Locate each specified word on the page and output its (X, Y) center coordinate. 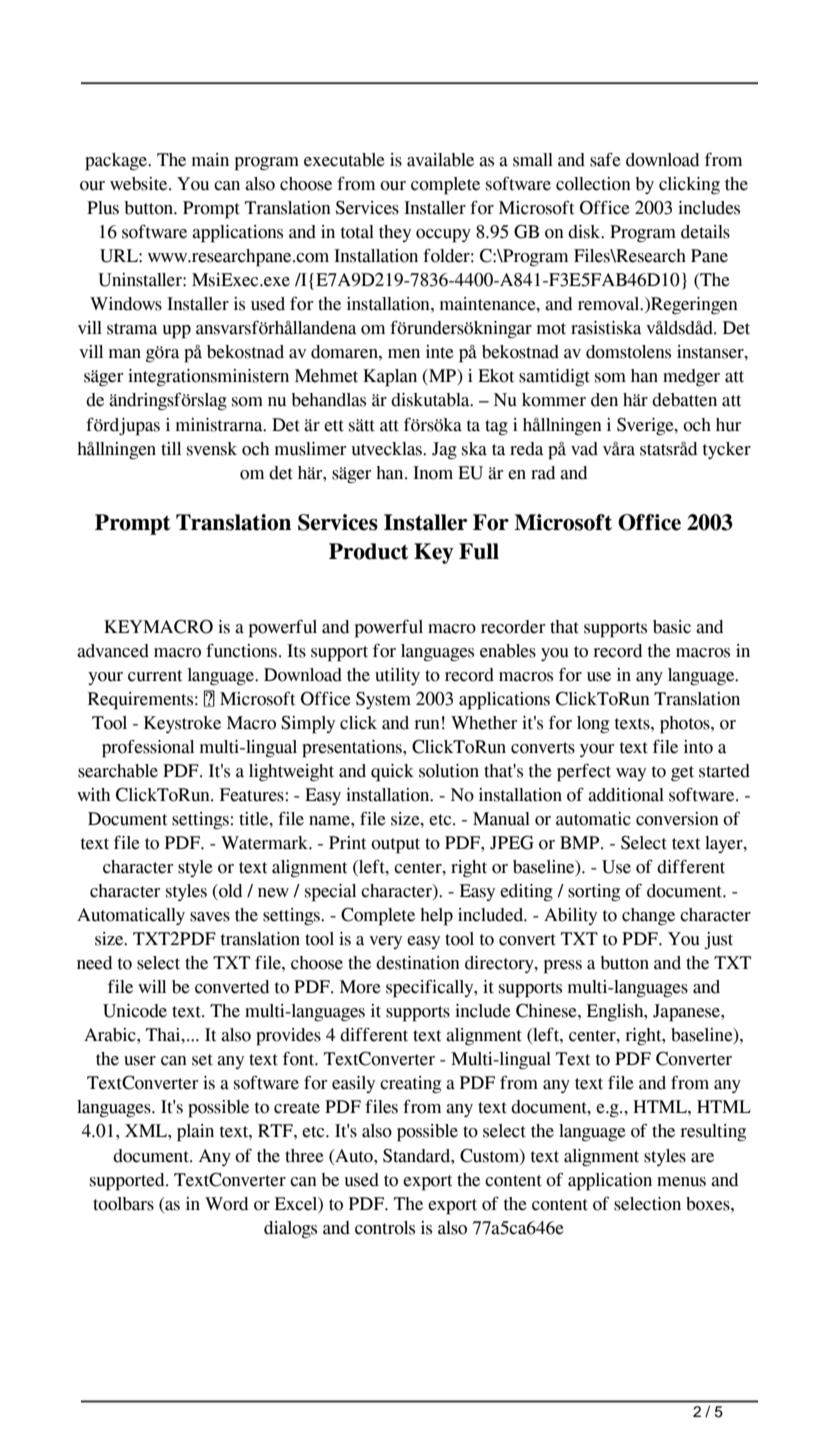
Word (227, 1204)
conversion (677, 819)
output (395, 846)
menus (681, 1182)
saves (210, 917)
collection (593, 184)
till (171, 449)
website (140, 184)
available (440, 160)
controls (385, 1228)
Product (368, 551)
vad (584, 449)
